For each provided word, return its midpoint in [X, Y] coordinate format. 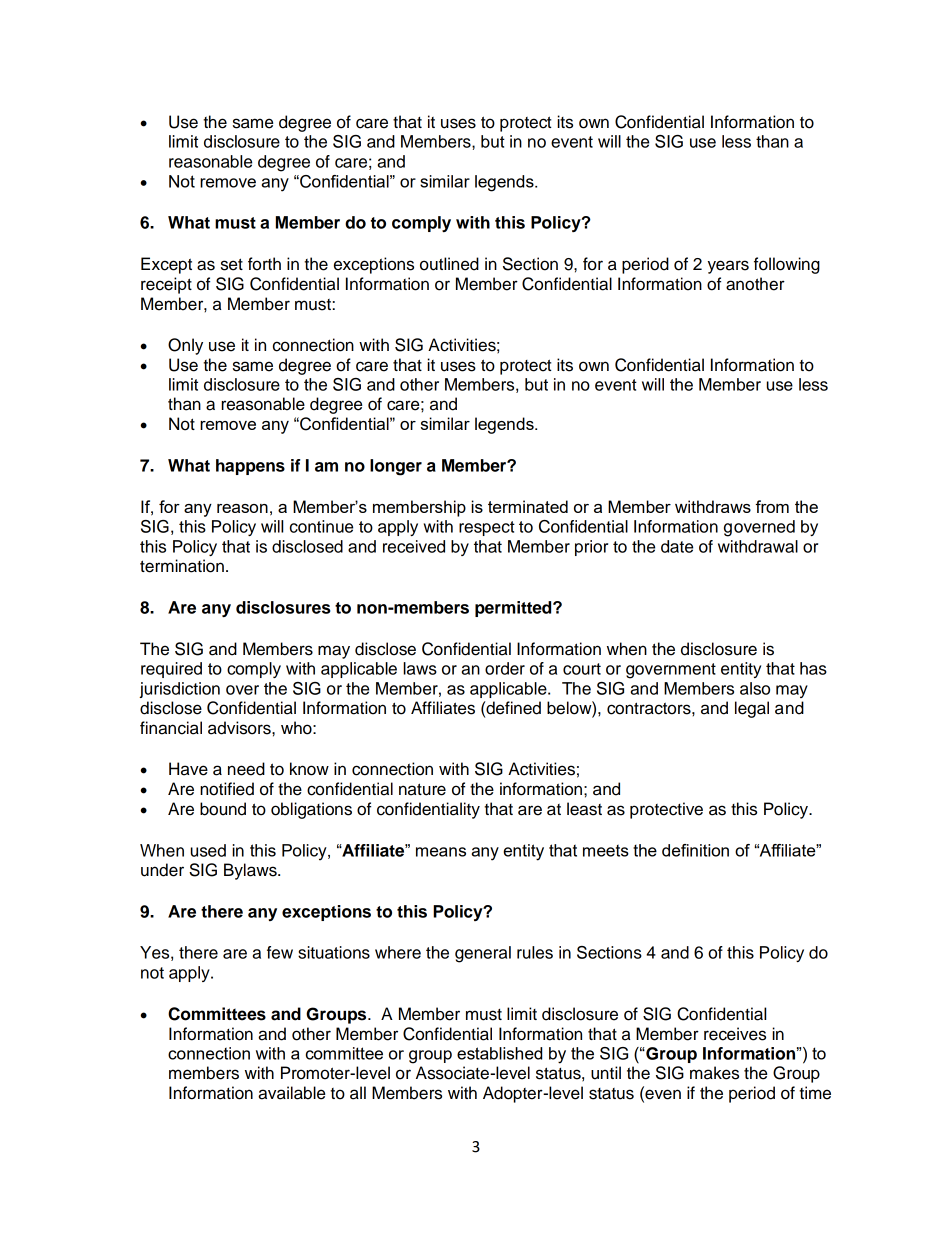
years [728, 267]
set [232, 264]
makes [714, 1073]
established [499, 1053]
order [505, 668]
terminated [528, 506]
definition [695, 850]
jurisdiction [179, 690]
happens [250, 467]
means [441, 852]
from [772, 506]
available [291, 1093]
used [208, 850]
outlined [449, 264]
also [755, 688]
